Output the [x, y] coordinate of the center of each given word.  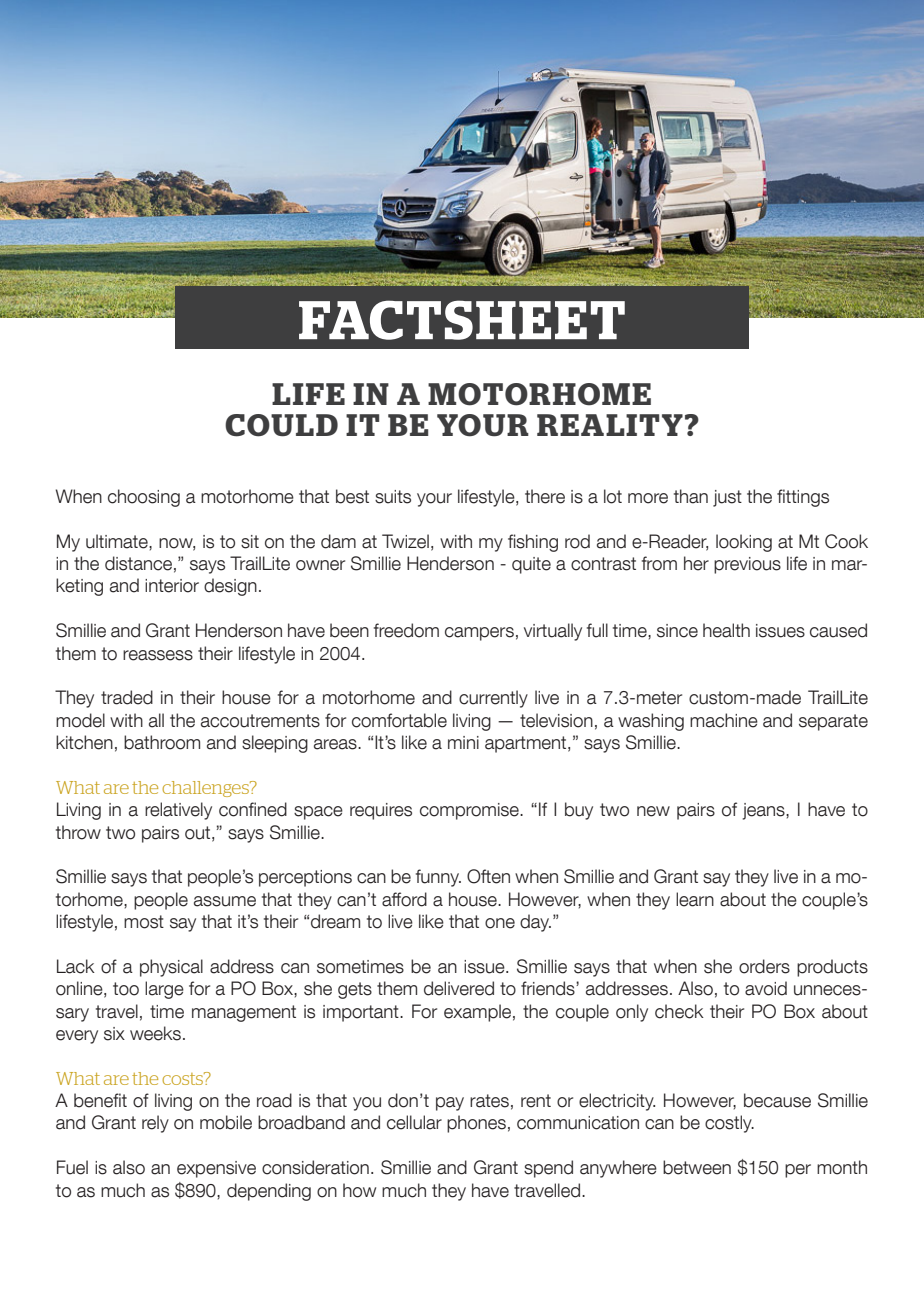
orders [764, 966]
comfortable [399, 720]
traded [127, 697]
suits [393, 497]
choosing [144, 498]
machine [724, 720]
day [535, 923]
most [144, 922]
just [727, 498]
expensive [216, 1169]
